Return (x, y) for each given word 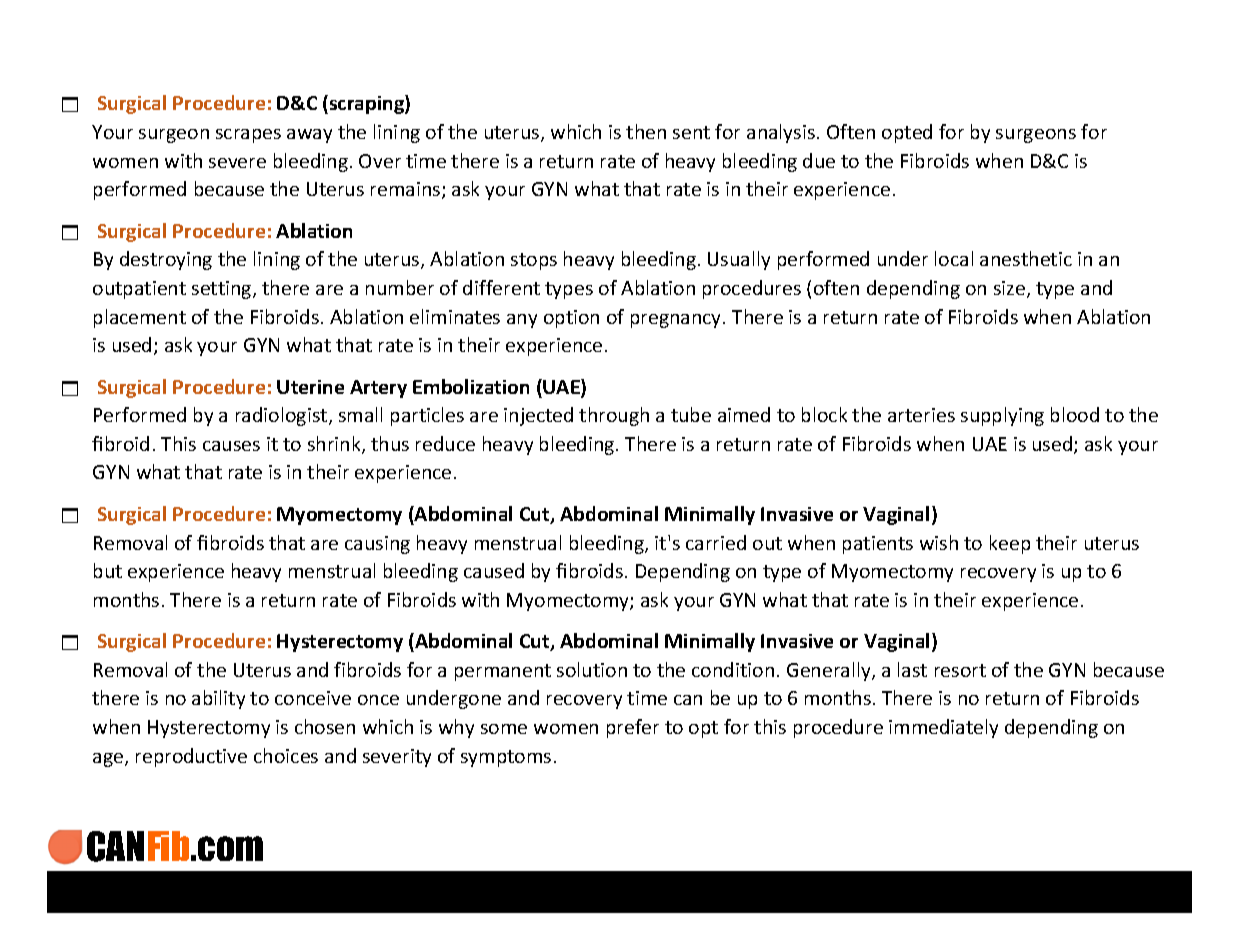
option (571, 319)
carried (716, 542)
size (1011, 289)
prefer (633, 728)
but (108, 570)
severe (237, 163)
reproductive (191, 757)
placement (140, 318)
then (646, 131)
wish (939, 542)
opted (907, 133)
